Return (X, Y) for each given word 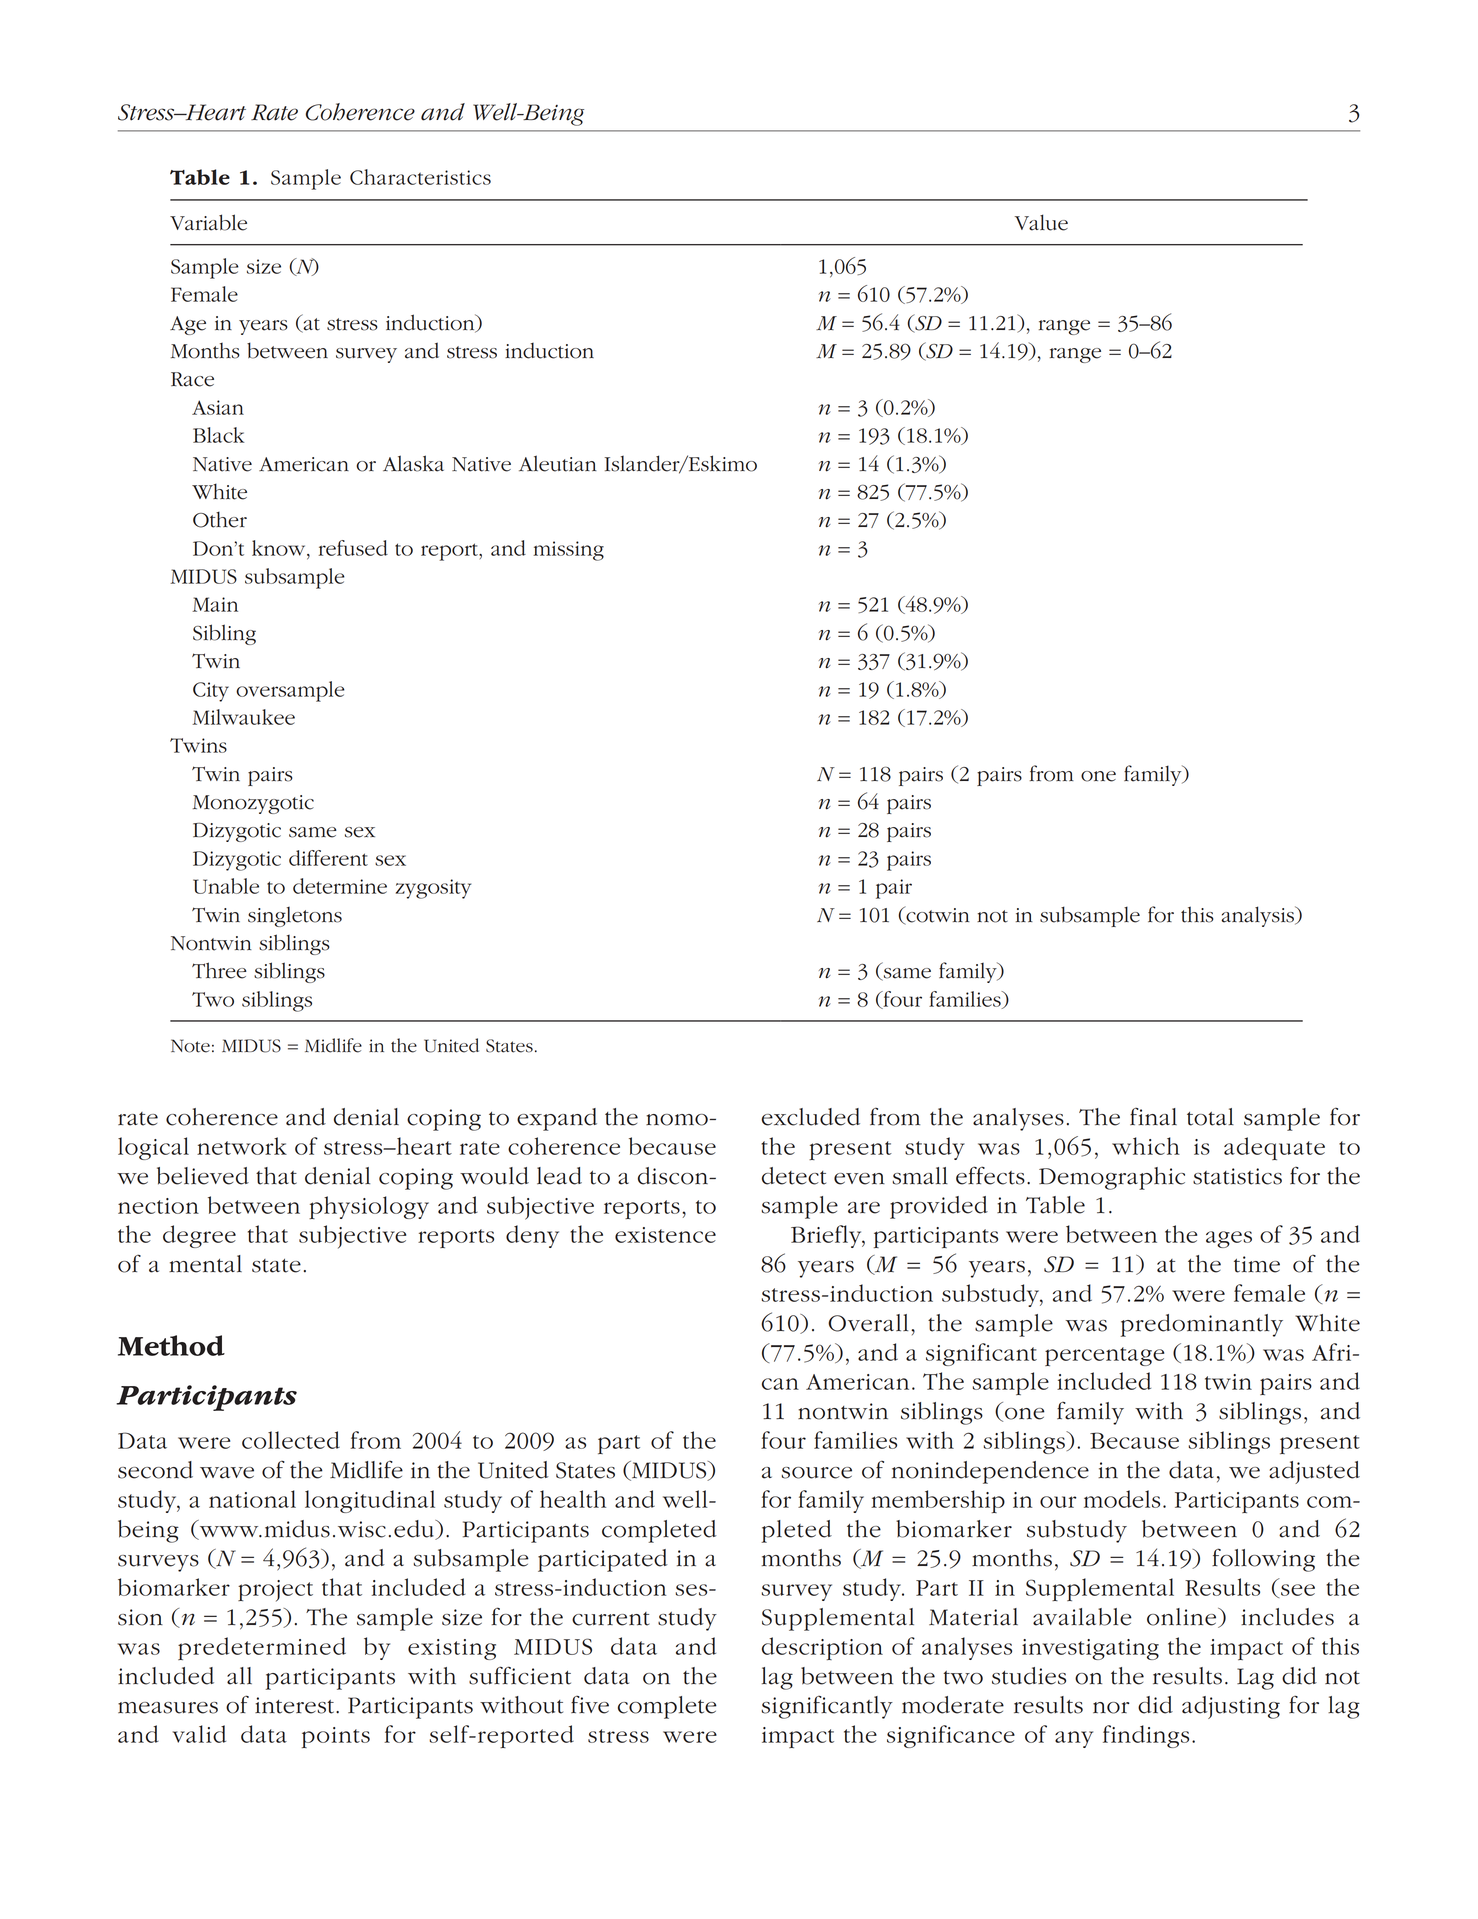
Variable (208, 222)
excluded (811, 1117)
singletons (295, 917)
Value (1041, 222)
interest (296, 1705)
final (1153, 1117)
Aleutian (558, 463)
